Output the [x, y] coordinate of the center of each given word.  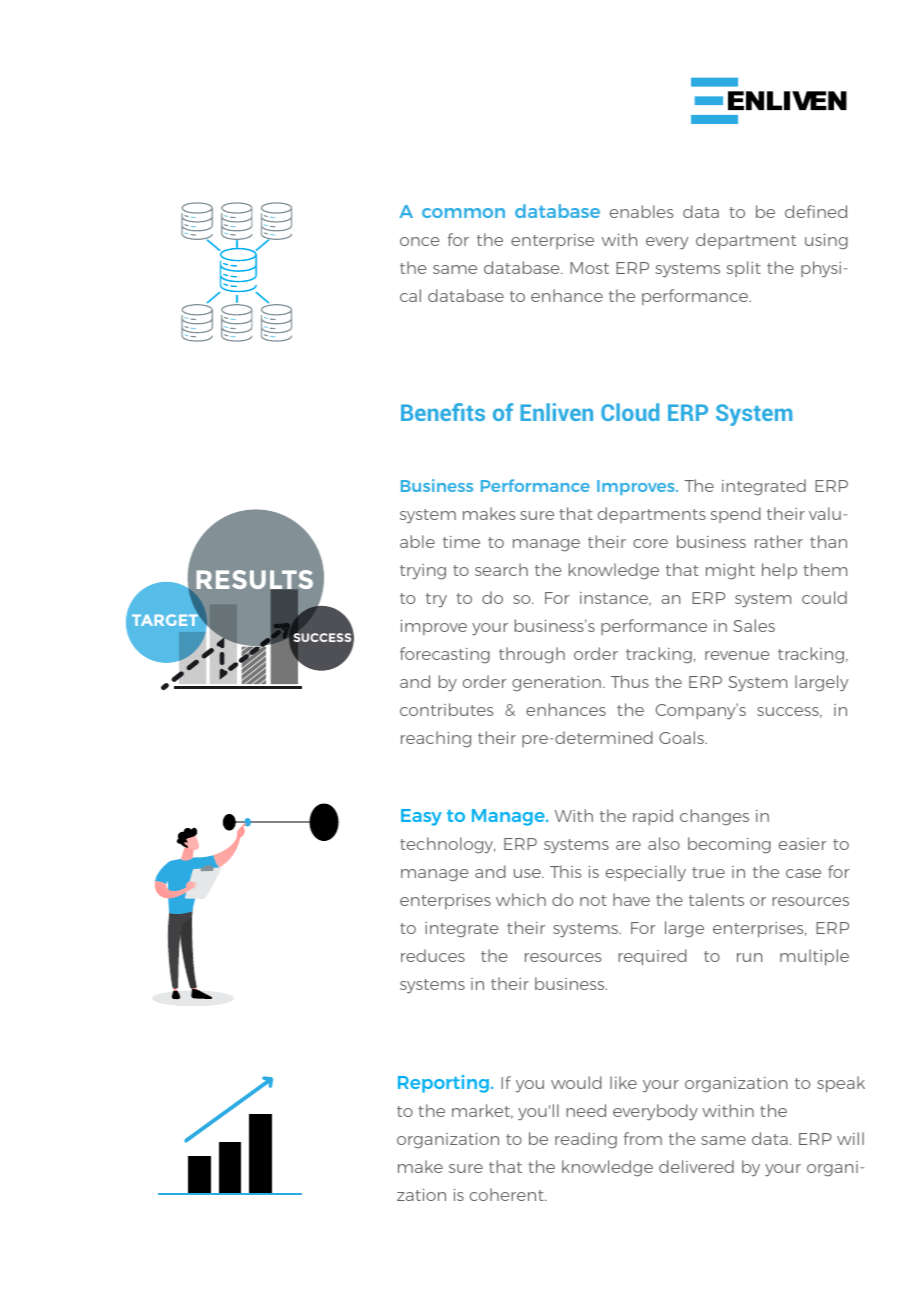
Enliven [556, 412]
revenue [737, 655]
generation [556, 684]
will [850, 1138]
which [521, 899]
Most [589, 268]
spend [735, 515]
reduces [433, 955]
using [826, 242]
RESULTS [254, 581]
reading [586, 1140]
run [749, 957]
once [420, 241]
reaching [436, 739]
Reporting [443, 1084]
